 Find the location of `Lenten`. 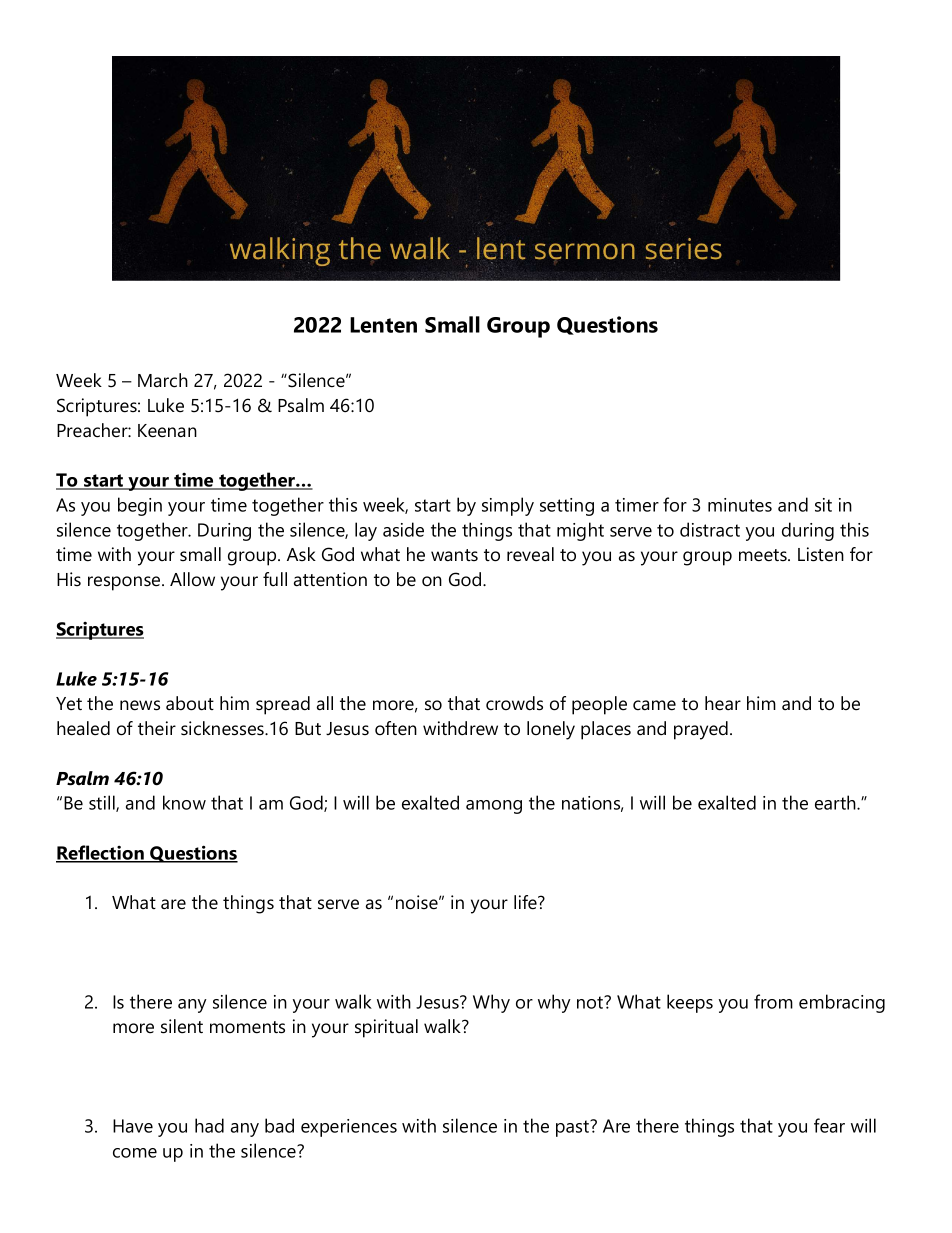

Lenten is located at coordinates (383, 325).
